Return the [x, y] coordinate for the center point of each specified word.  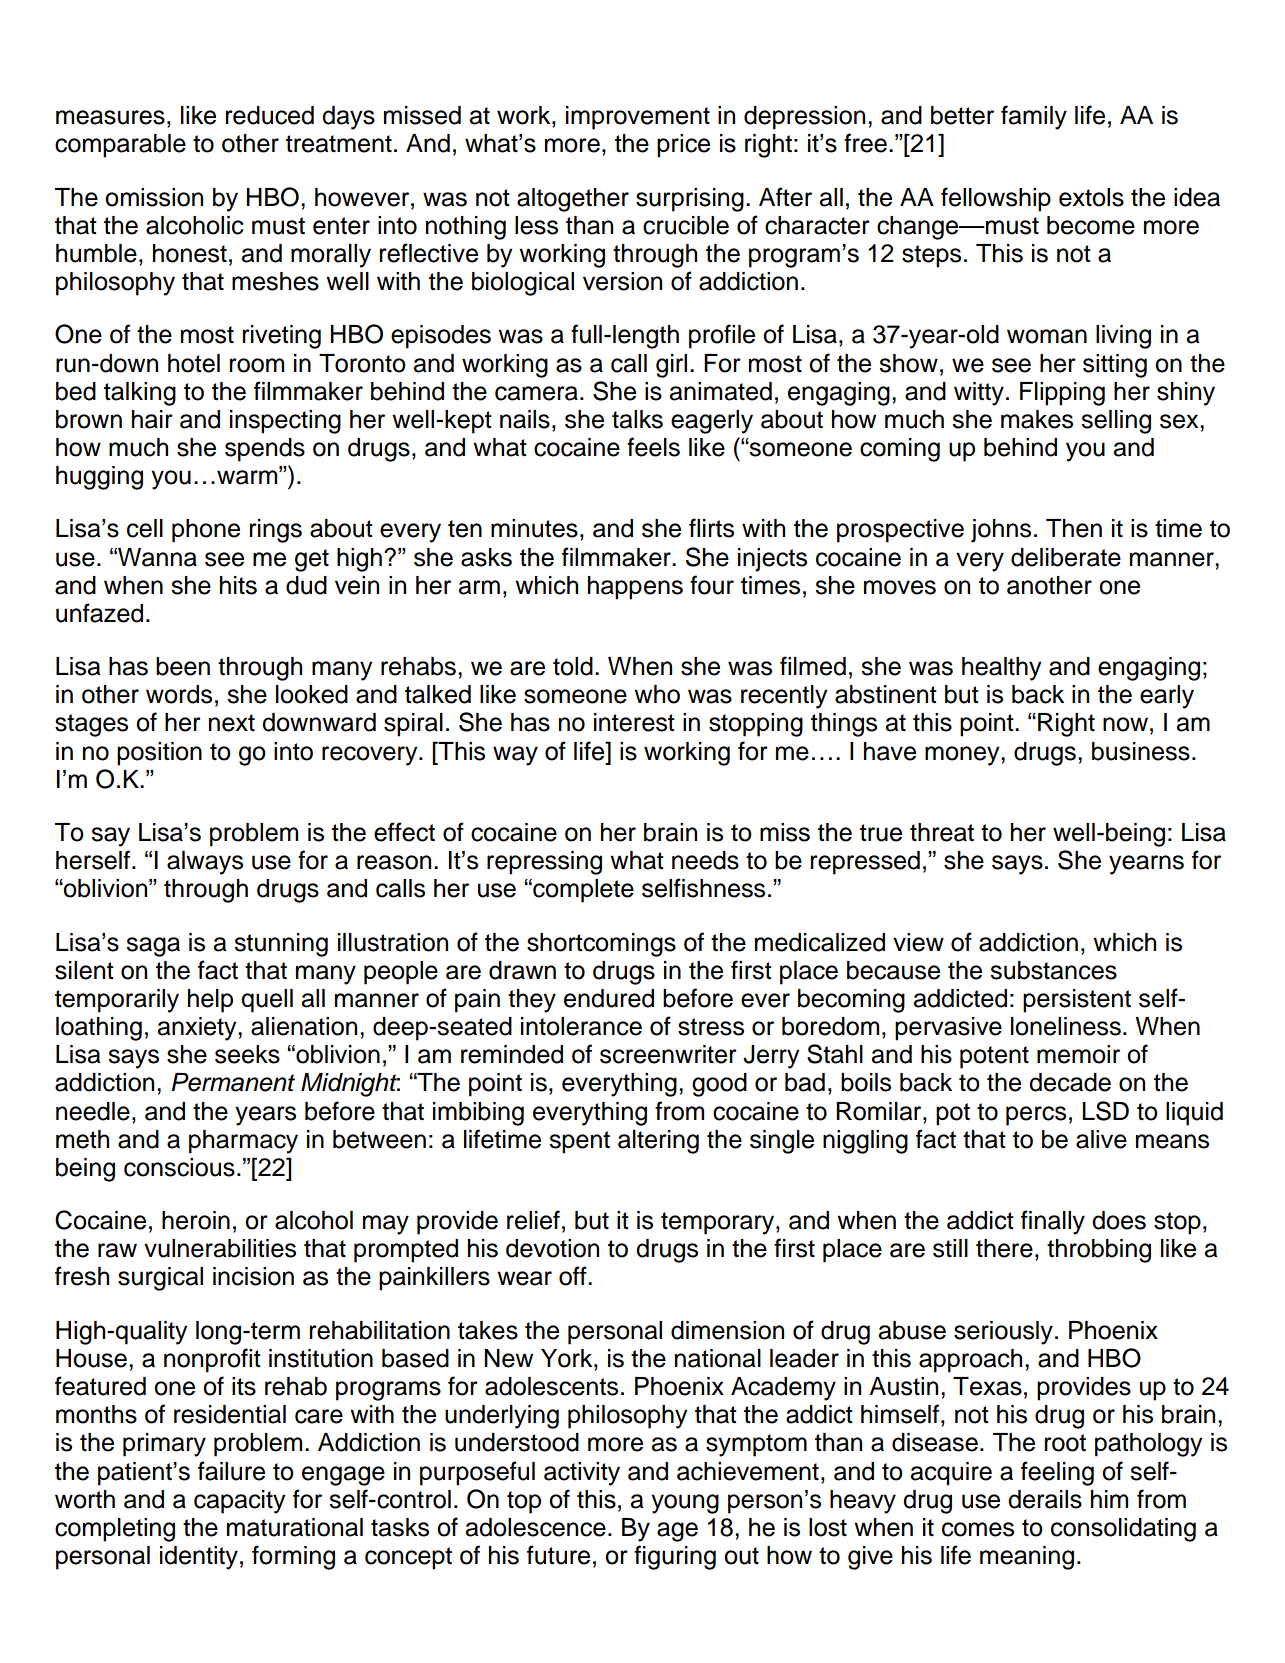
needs [705, 860]
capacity [240, 1502]
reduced [270, 115]
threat [942, 832]
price [683, 146]
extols [1091, 197]
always [205, 863]
